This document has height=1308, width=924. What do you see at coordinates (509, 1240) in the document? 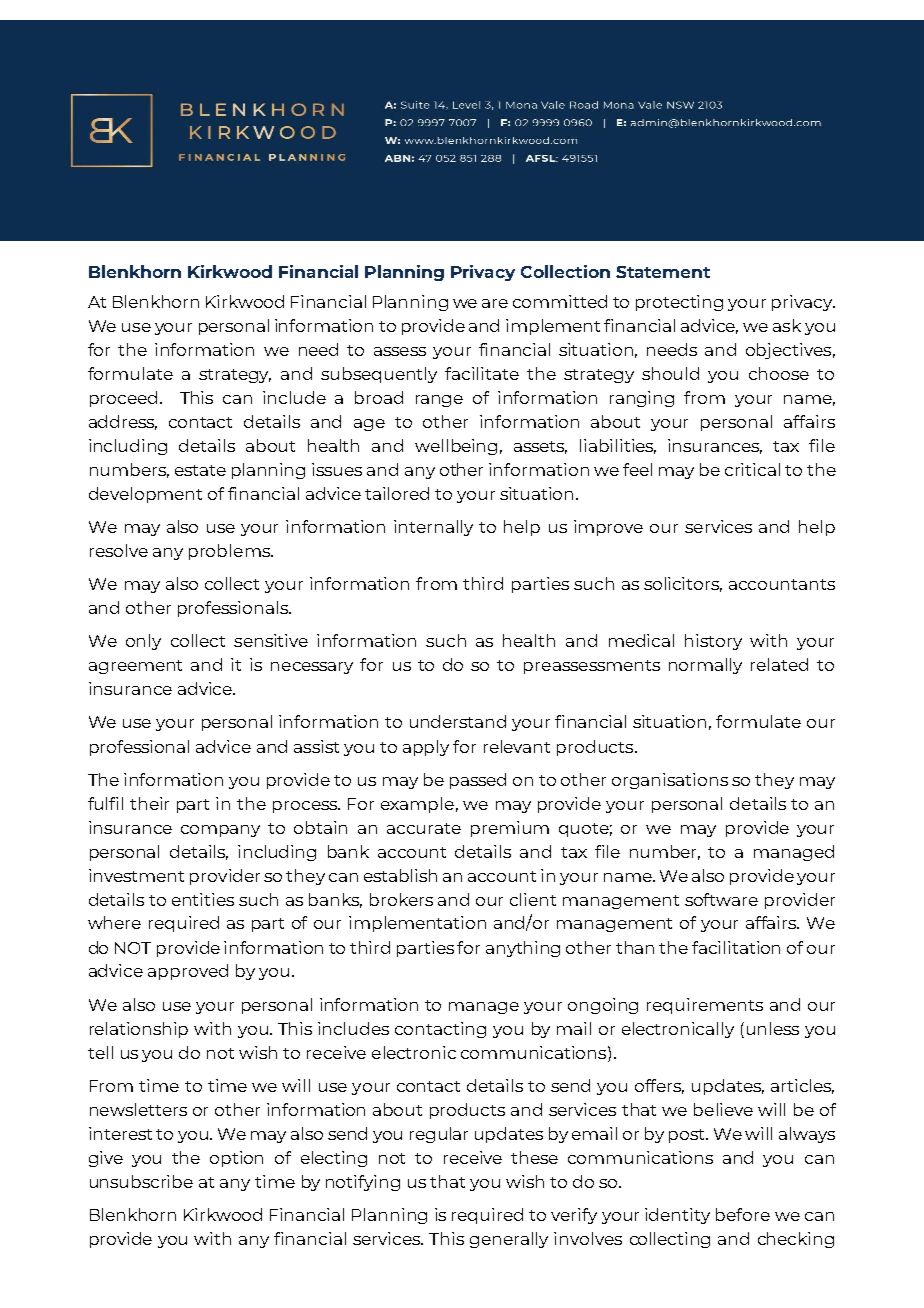
I see `generally` at bounding box center [509, 1240].
